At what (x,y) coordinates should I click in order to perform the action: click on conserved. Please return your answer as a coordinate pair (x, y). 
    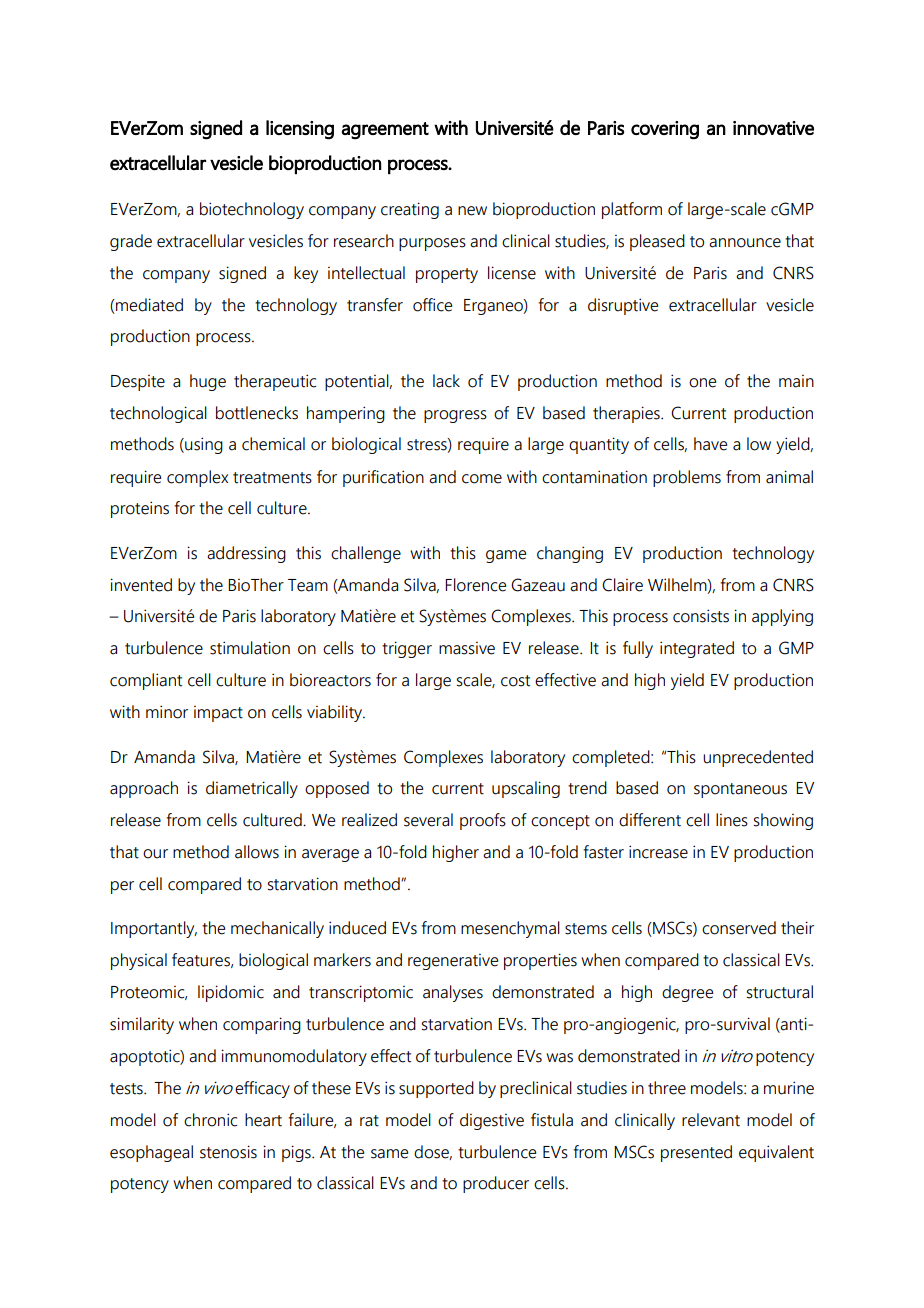
    Looking at the image, I should click on (739, 928).
